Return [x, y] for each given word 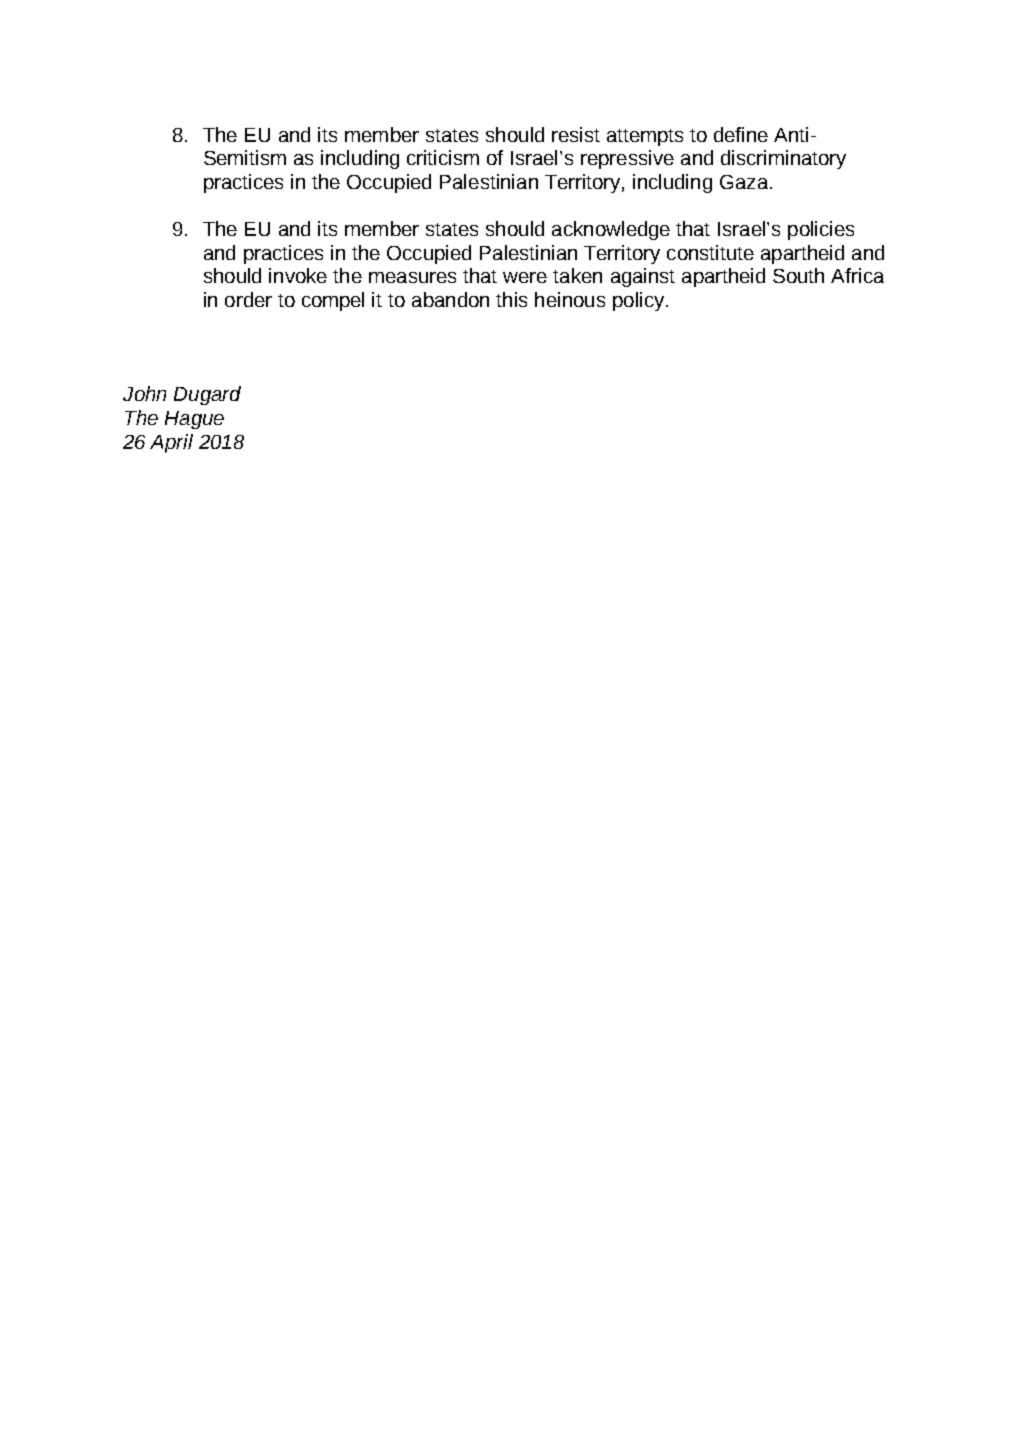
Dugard [207, 395]
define [741, 134]
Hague [194, 420]
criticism [443, 157]
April [171, 443]
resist [576, 134]
